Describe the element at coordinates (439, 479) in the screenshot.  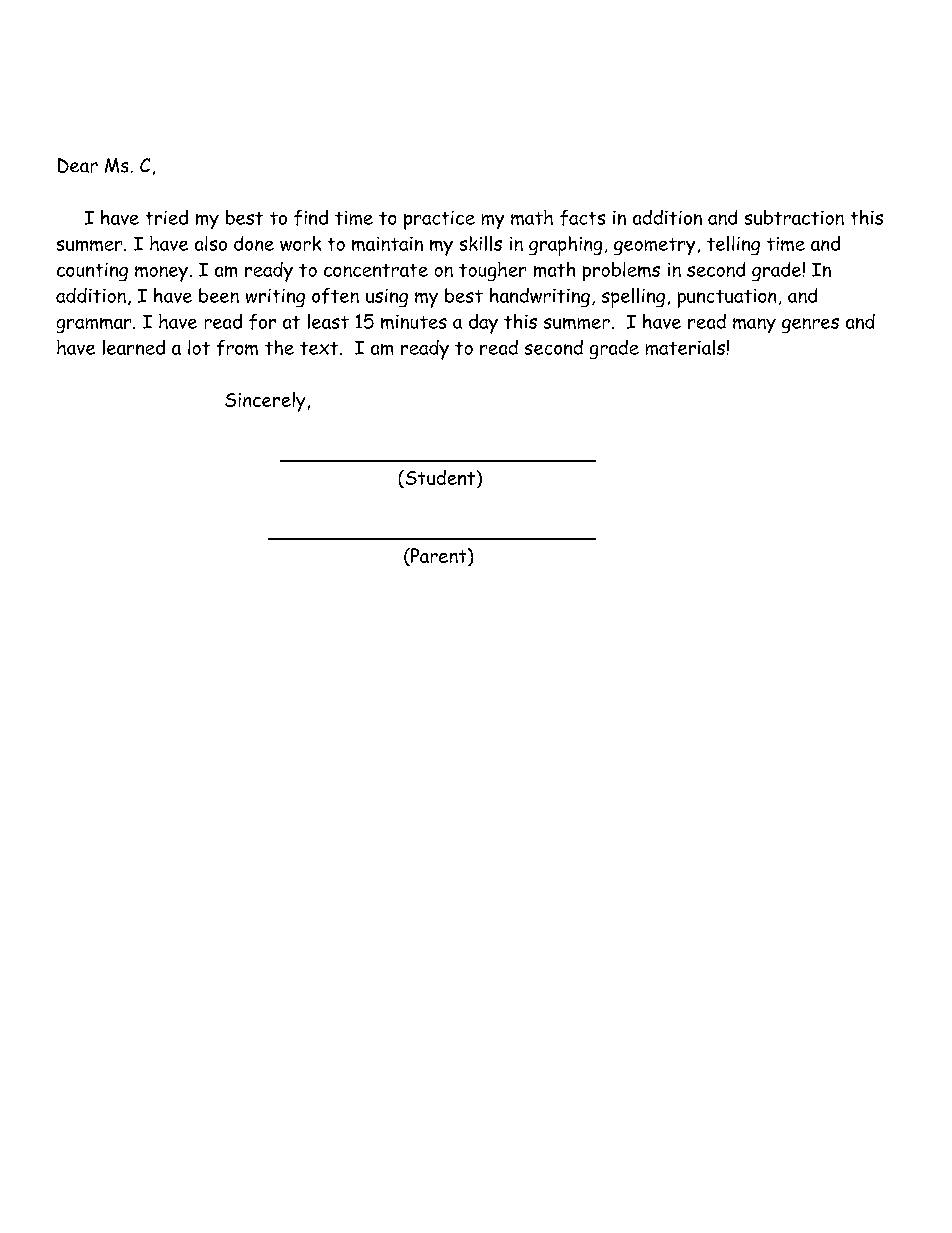
I see `Student` at that location.
